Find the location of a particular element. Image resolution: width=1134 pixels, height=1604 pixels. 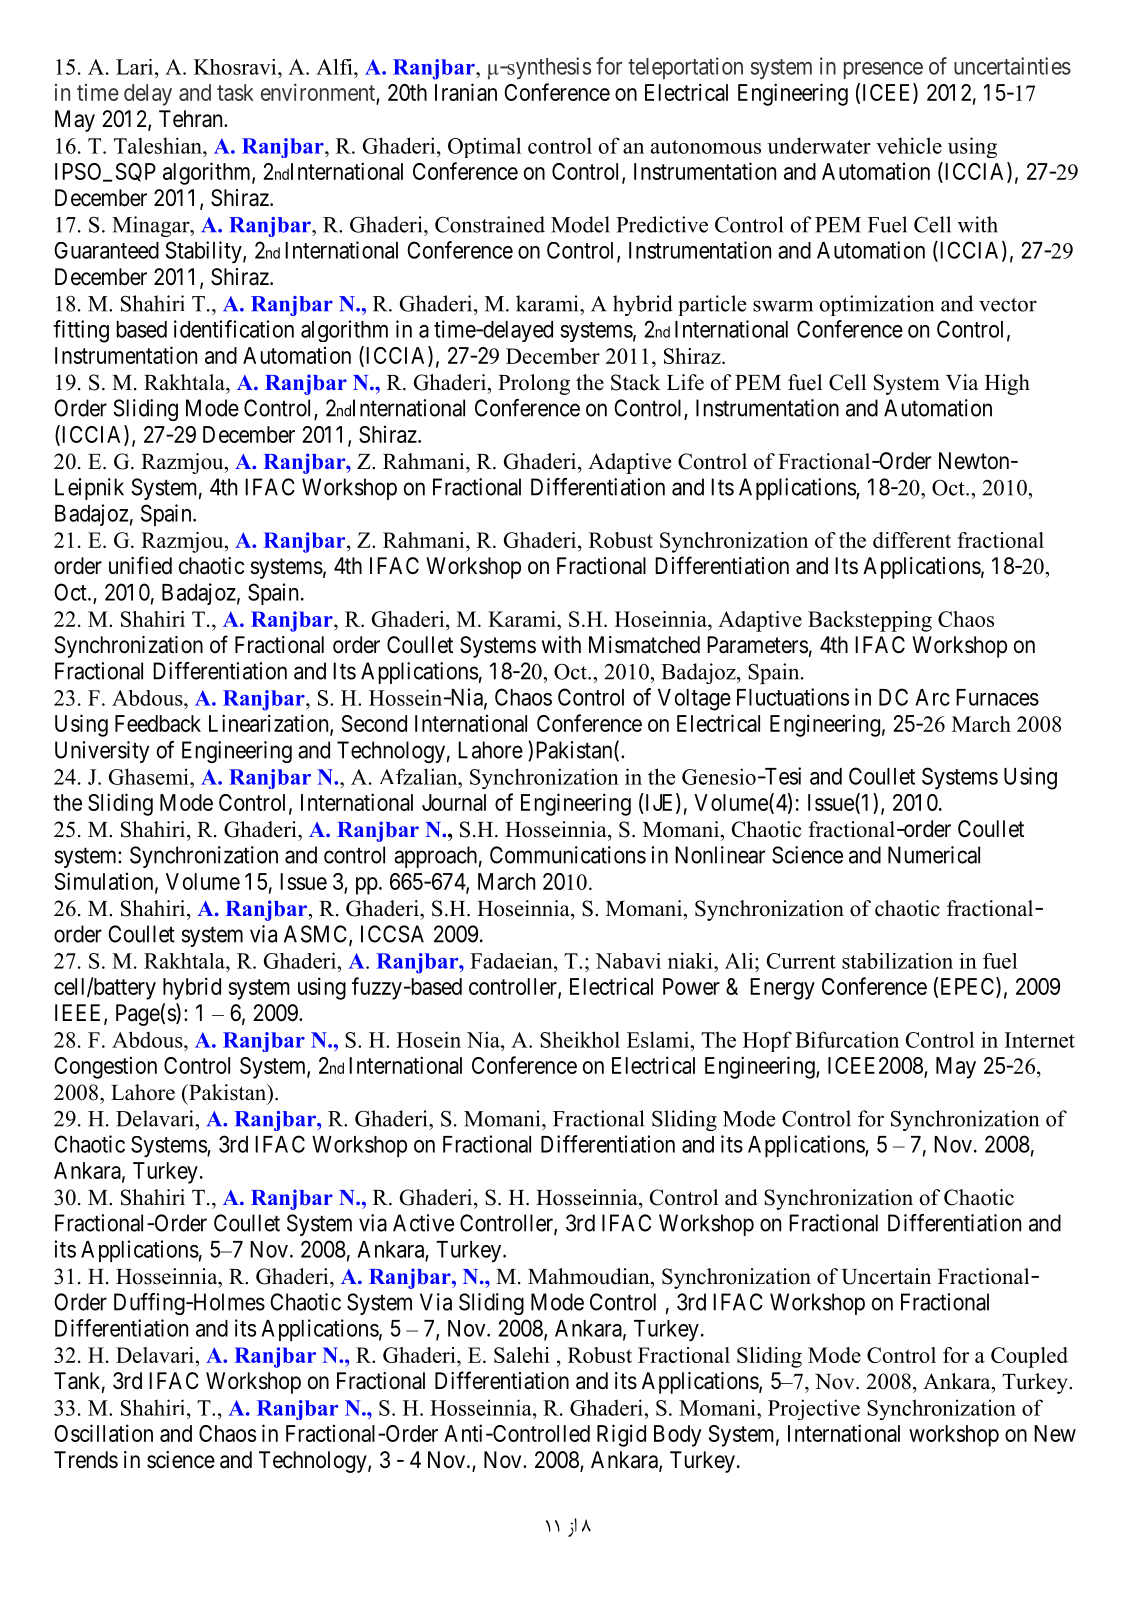

Oscillation is located at coordinates (103, 1433).
